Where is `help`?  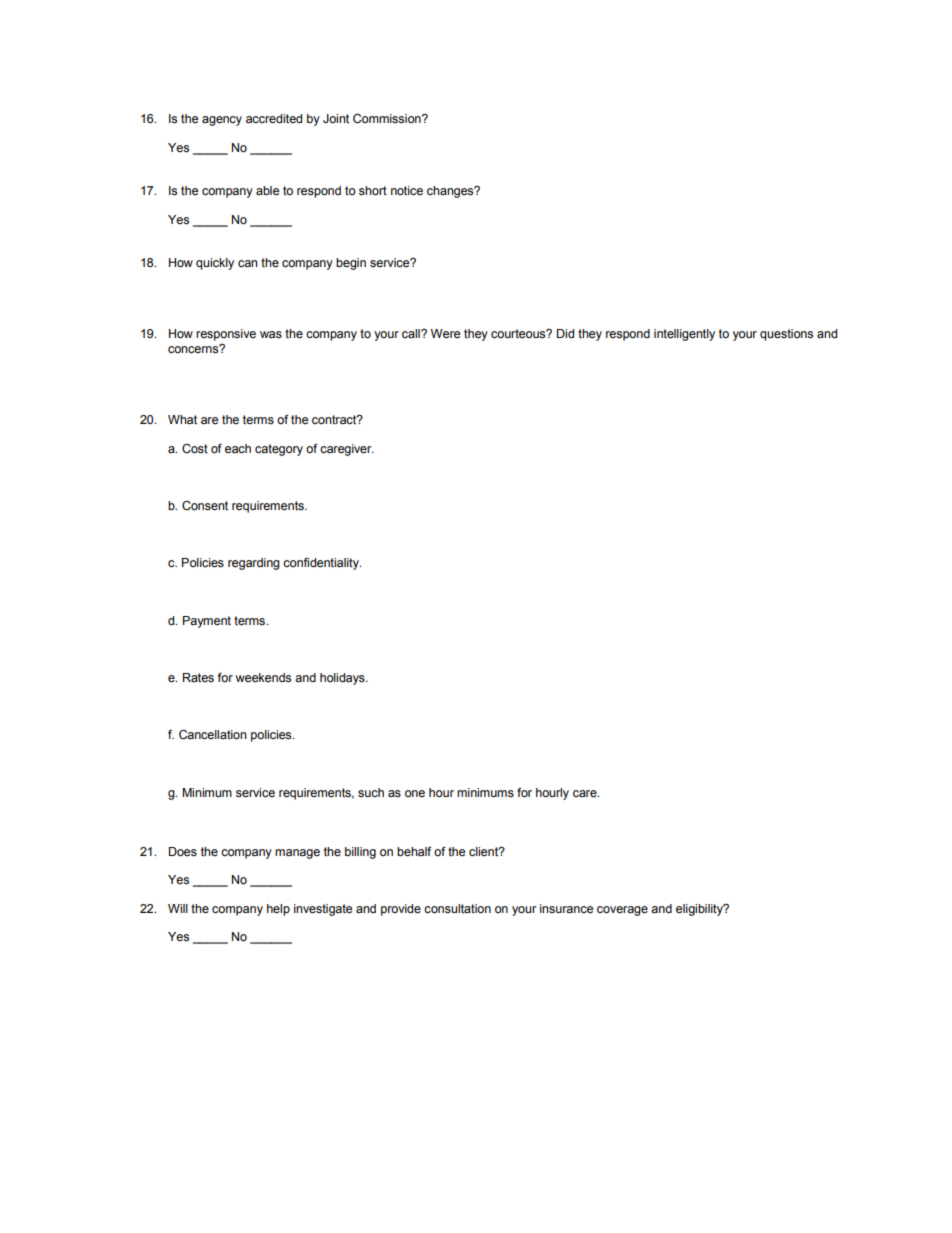
help is located at coordinates (278, 910).
